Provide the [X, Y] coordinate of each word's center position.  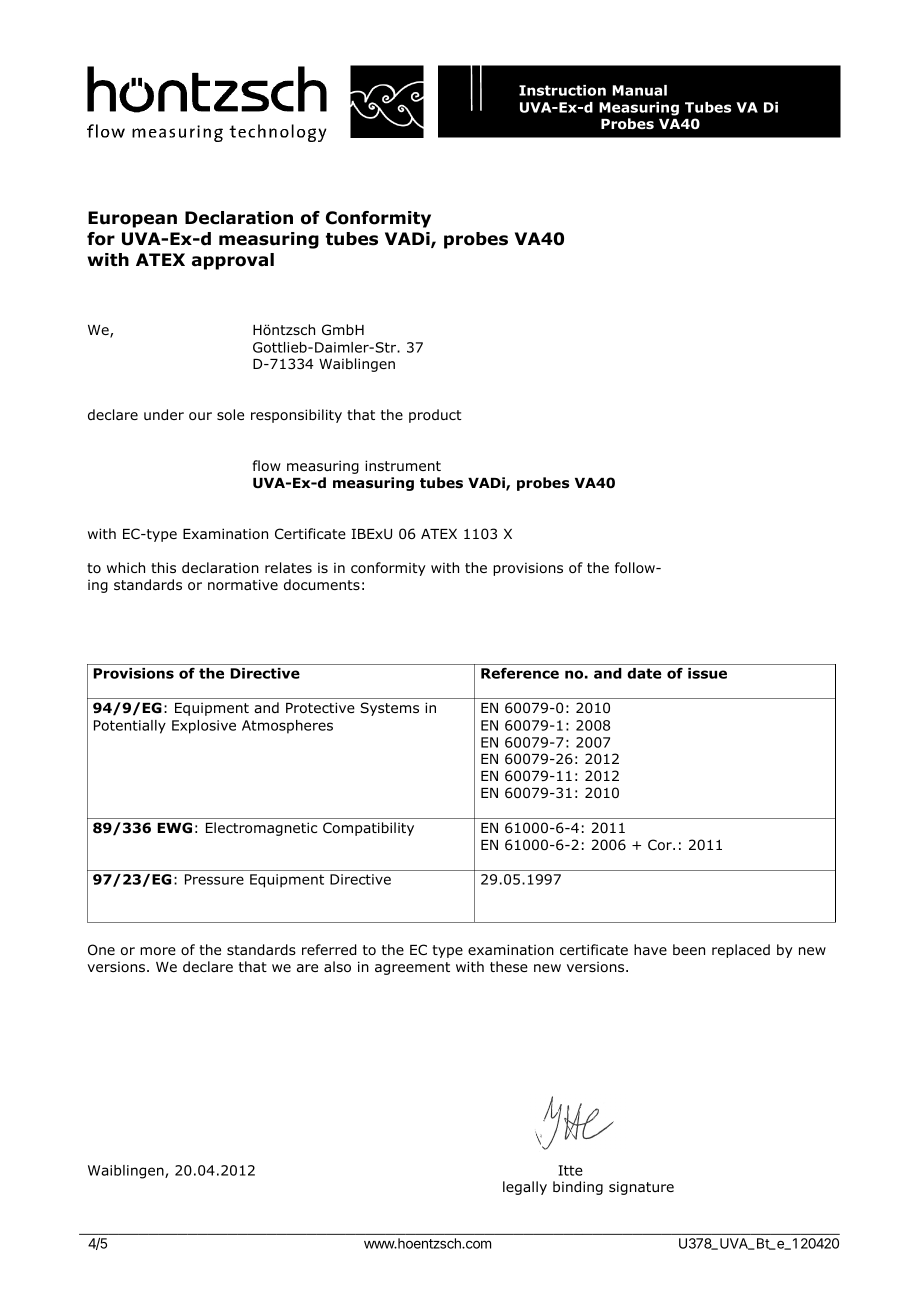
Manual [639, 90]
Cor [661, 844]
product [435, 416]
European [132, 219]
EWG [174, 827]
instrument [403, 465]
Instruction [562, 90]
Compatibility [368, 829]
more [158, 951]
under [164, 414]
